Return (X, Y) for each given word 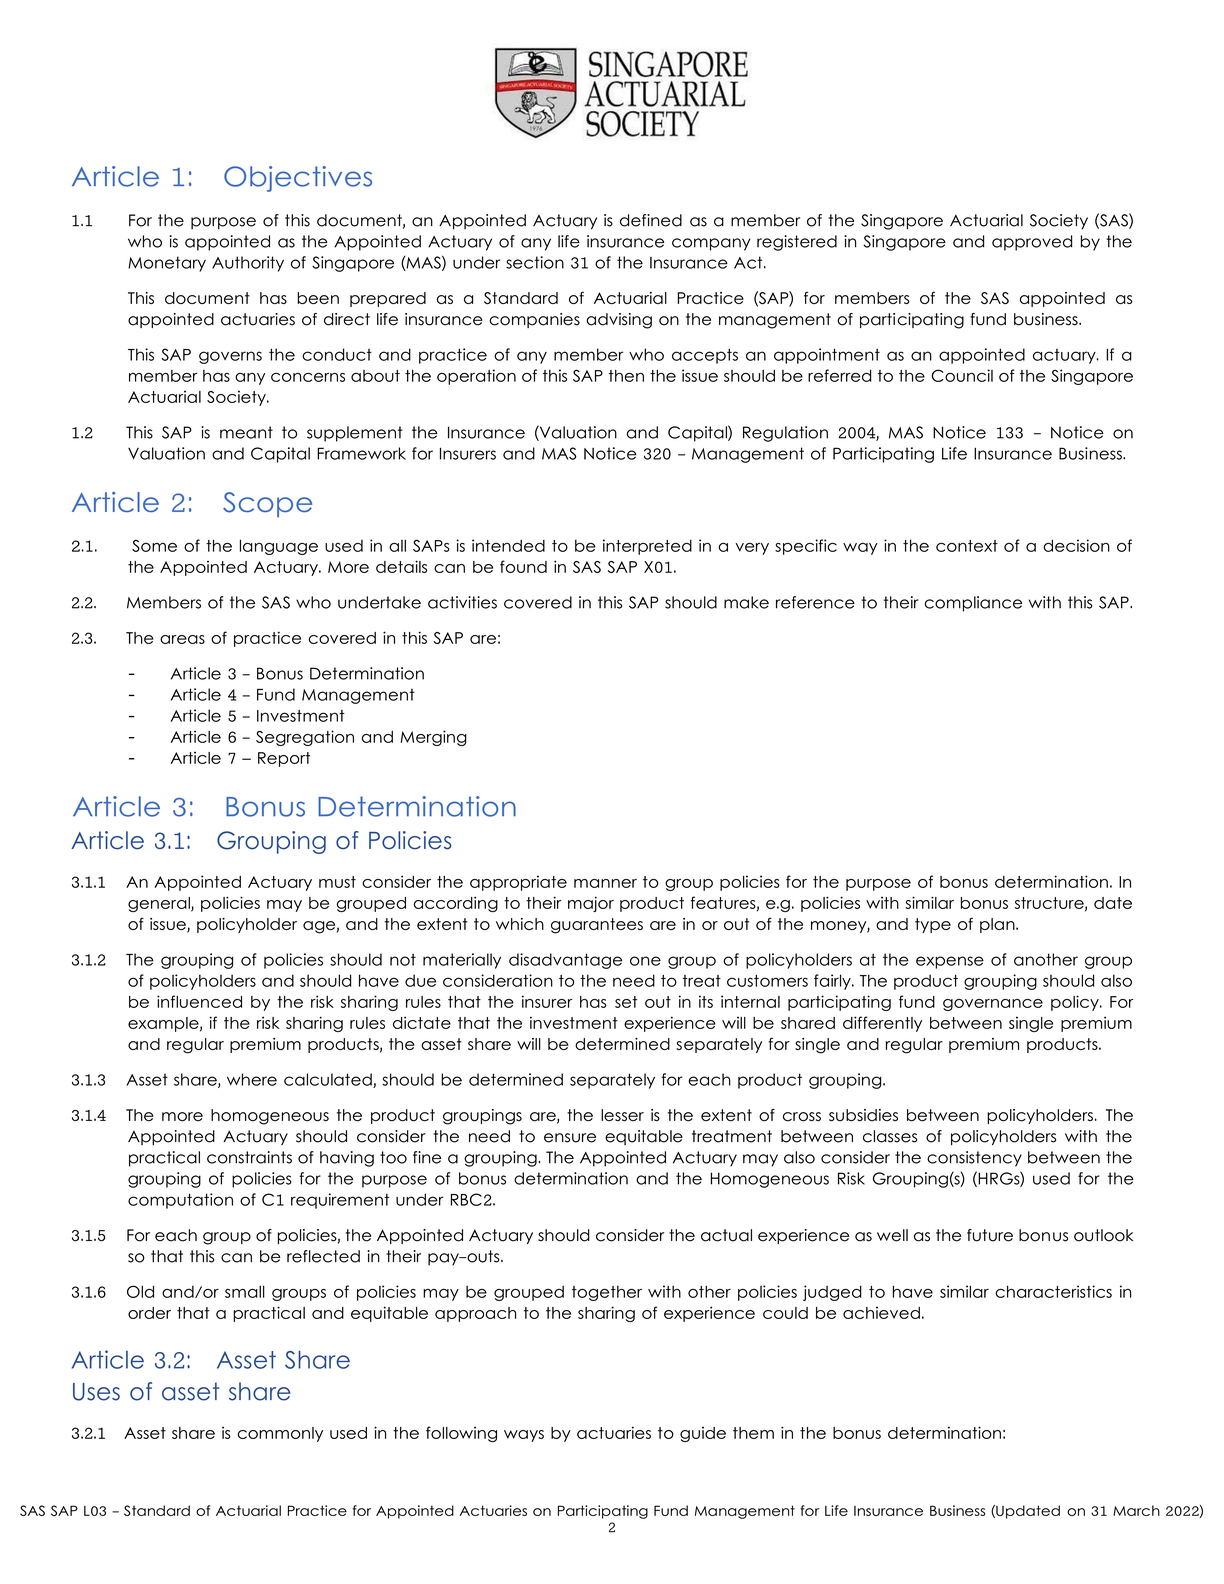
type (933, 925)
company (711, 244)
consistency (974, 1159)
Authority (248, 264)
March (1136, 1510)
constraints (249, 1157)
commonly (280, 1434)
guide (703, 1434)
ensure (570, 1138)
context (967, 546)
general (160, 904)
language (279, 547)
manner (605, 883)
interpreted (647, 547)
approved (1032, 243)
